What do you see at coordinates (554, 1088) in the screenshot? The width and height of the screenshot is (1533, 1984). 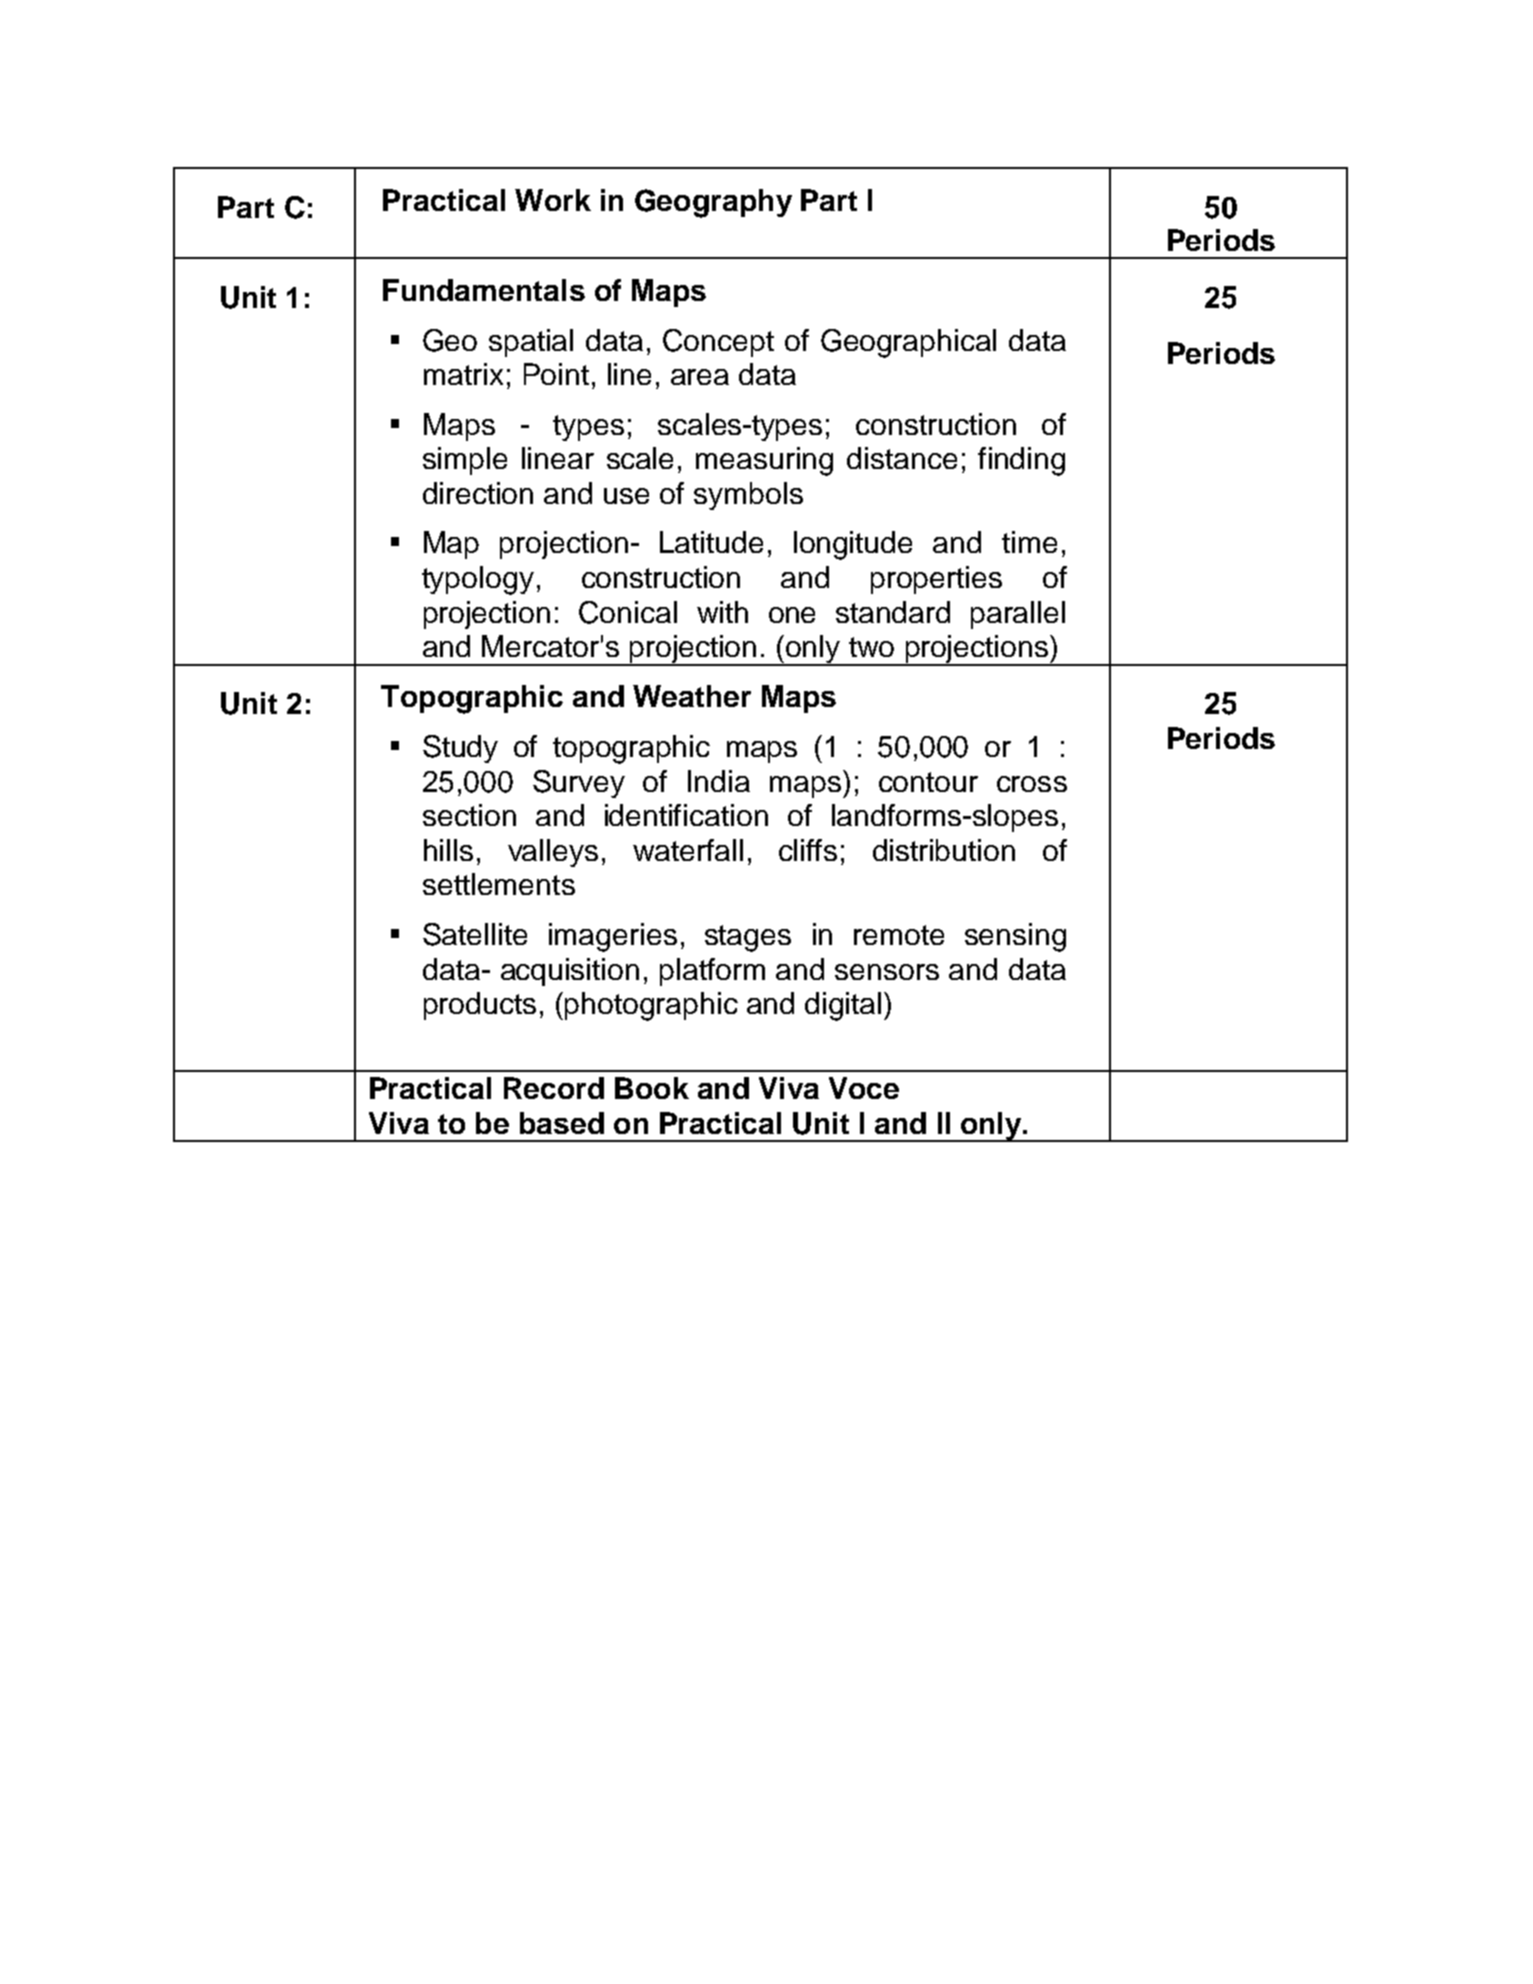 I see `Record` at bounding box center [554, 1088].
